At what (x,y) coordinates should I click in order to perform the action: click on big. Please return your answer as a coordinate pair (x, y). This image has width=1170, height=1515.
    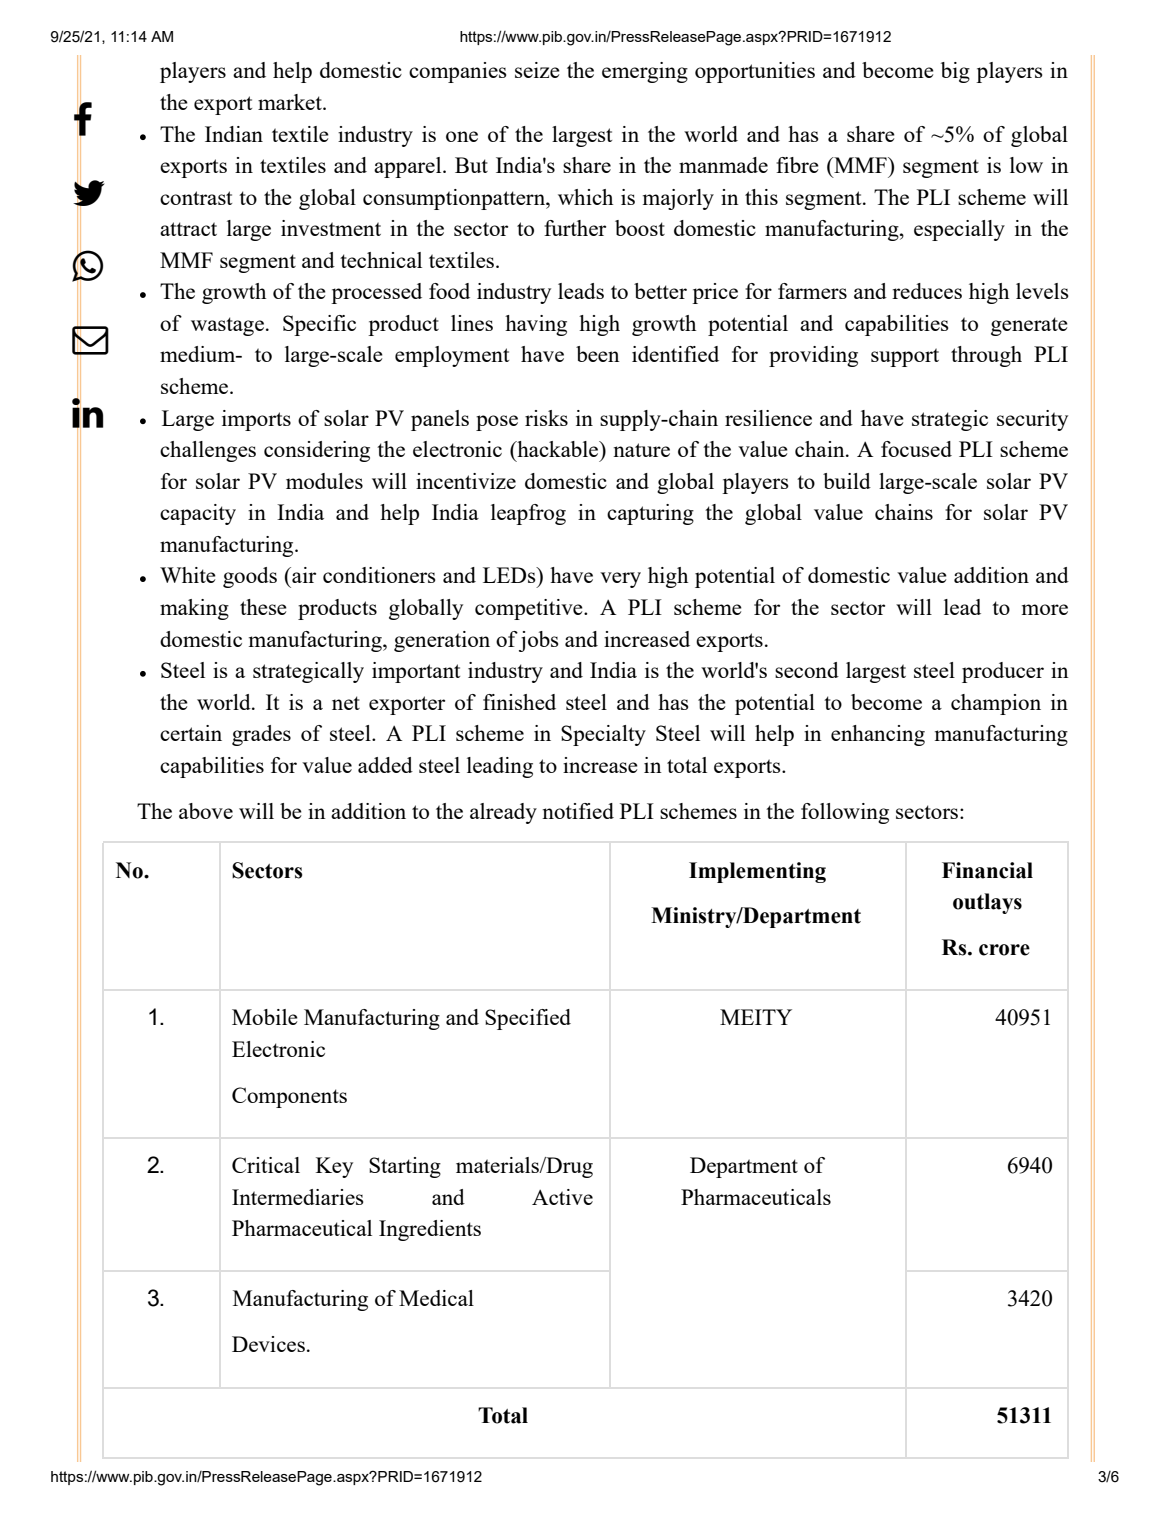
    Looking at the image, I should click on (955, 72).
